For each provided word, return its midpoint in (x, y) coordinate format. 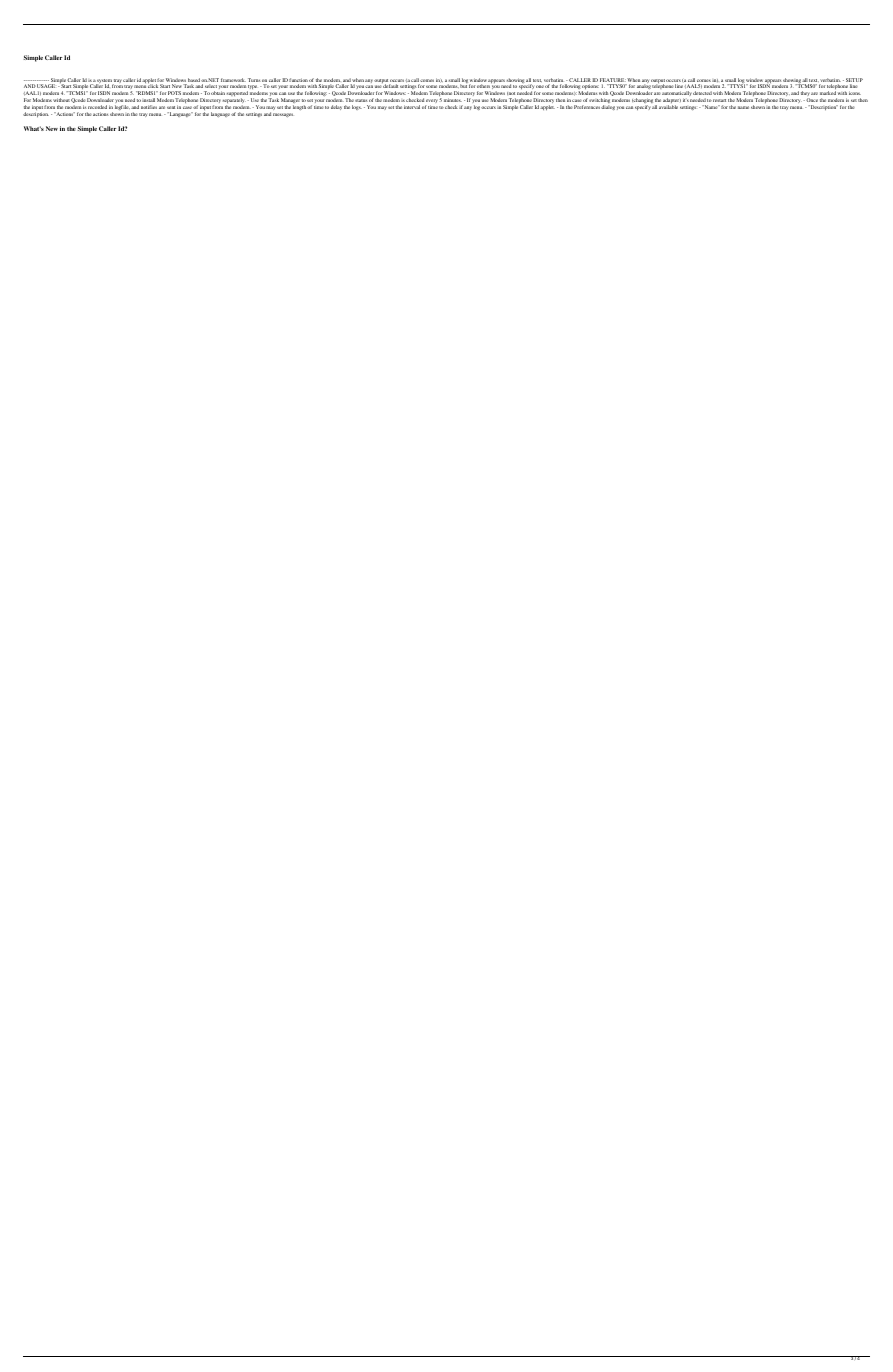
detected (702, 93)
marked (828, 93)
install (148, 100)
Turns (254, 80)
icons (855, 93)
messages (283, 115)
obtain (218, 93)
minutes (453, 100)
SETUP (854, 81)
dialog (608, 107)
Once (811, 100)
